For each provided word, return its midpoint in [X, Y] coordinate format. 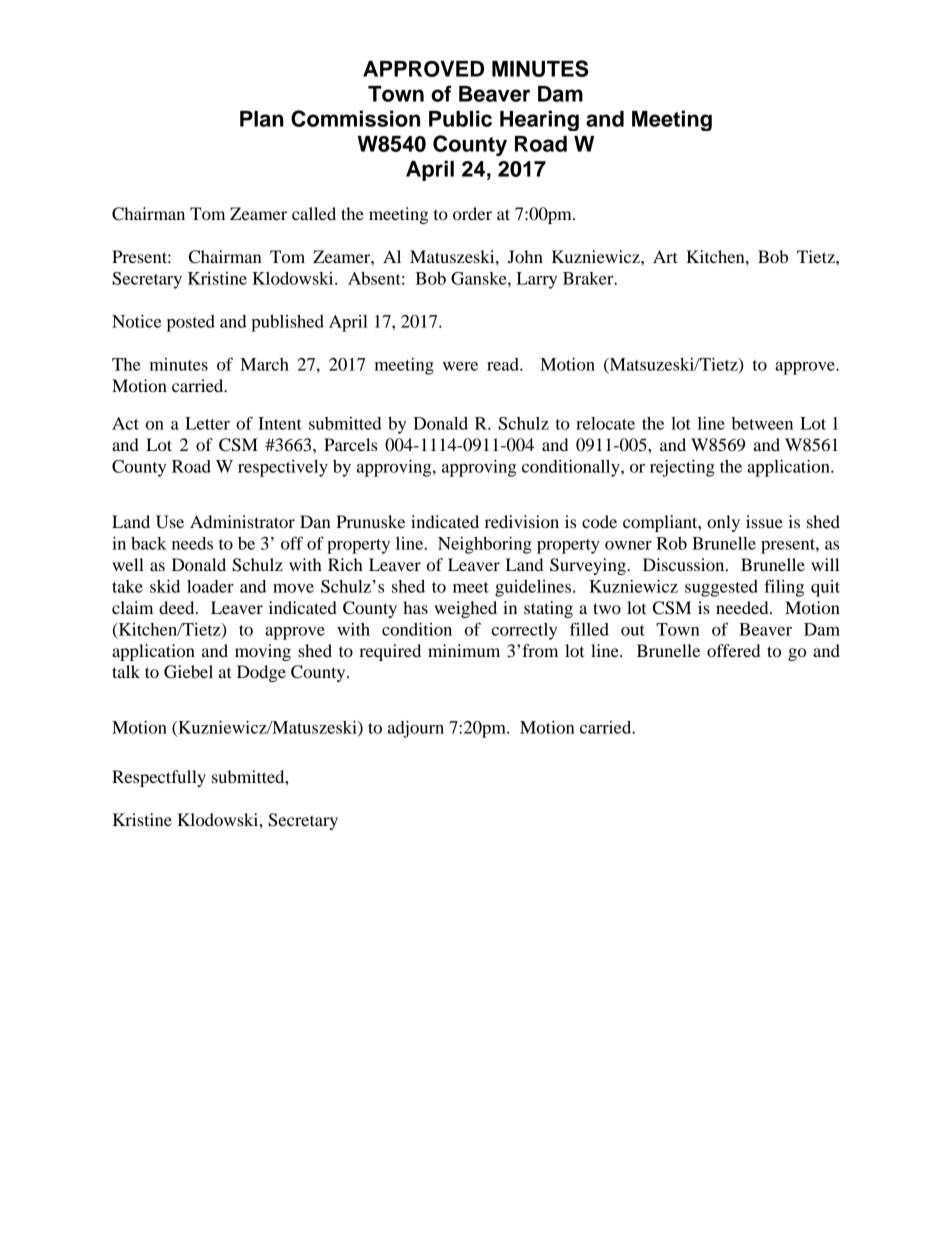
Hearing [539, 120]
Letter [207, 423]
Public [460, 118]
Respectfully [159, 778]
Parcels [350, 444]
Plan [262, 119]
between [762, 423]
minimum [464, 650]
